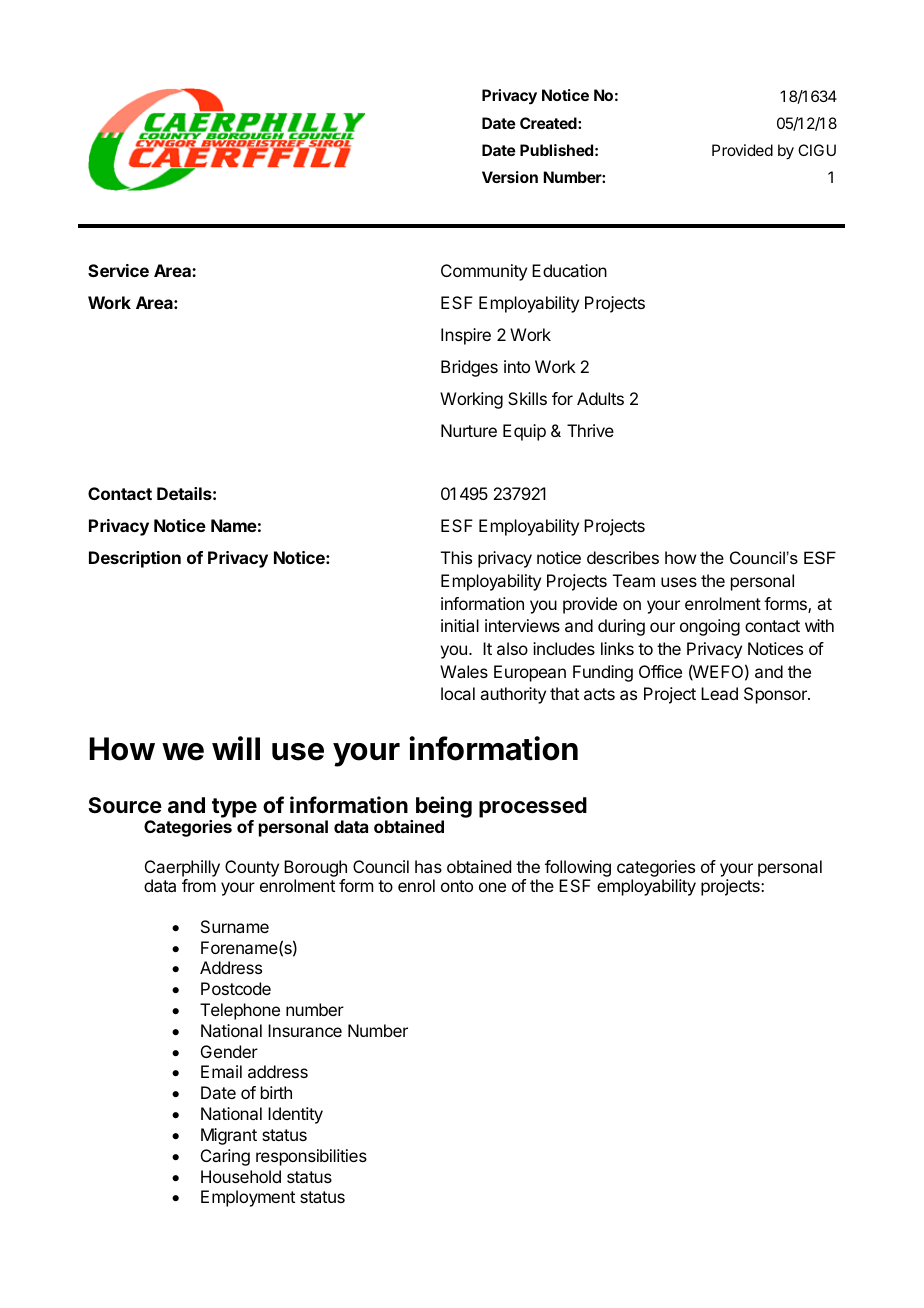  Describe the element at coordinates (236, 748) in the page. I see `will` at that location.
